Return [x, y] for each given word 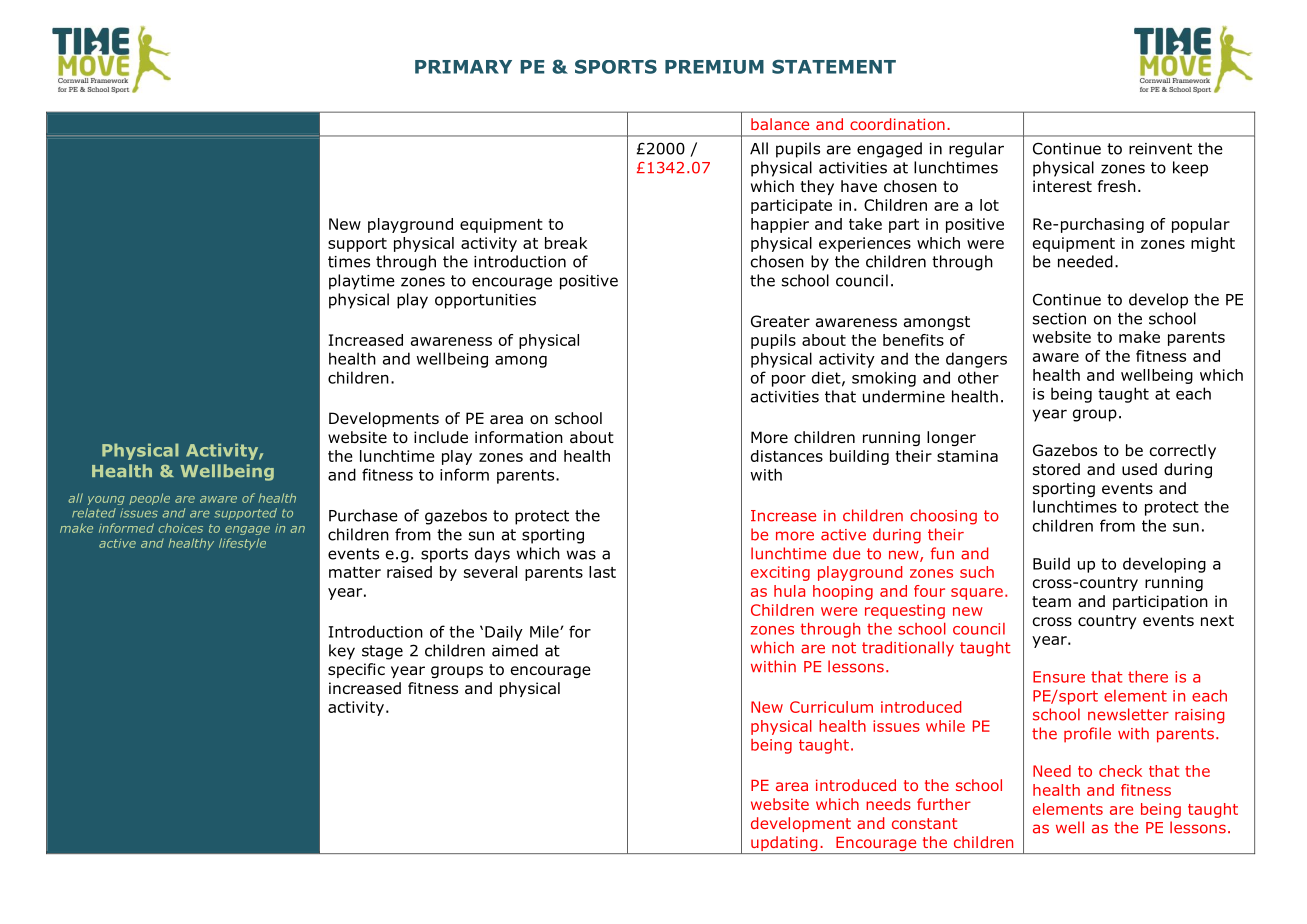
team [1051, 601]
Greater [780, 321]
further [944, 804]
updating [784, 845]
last [602, 572]
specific [356, 670]
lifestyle [242, 544]
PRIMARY [463, 67]
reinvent [1160, 149]
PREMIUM [714, 67]
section [1059, 319]
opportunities [485, 301]
